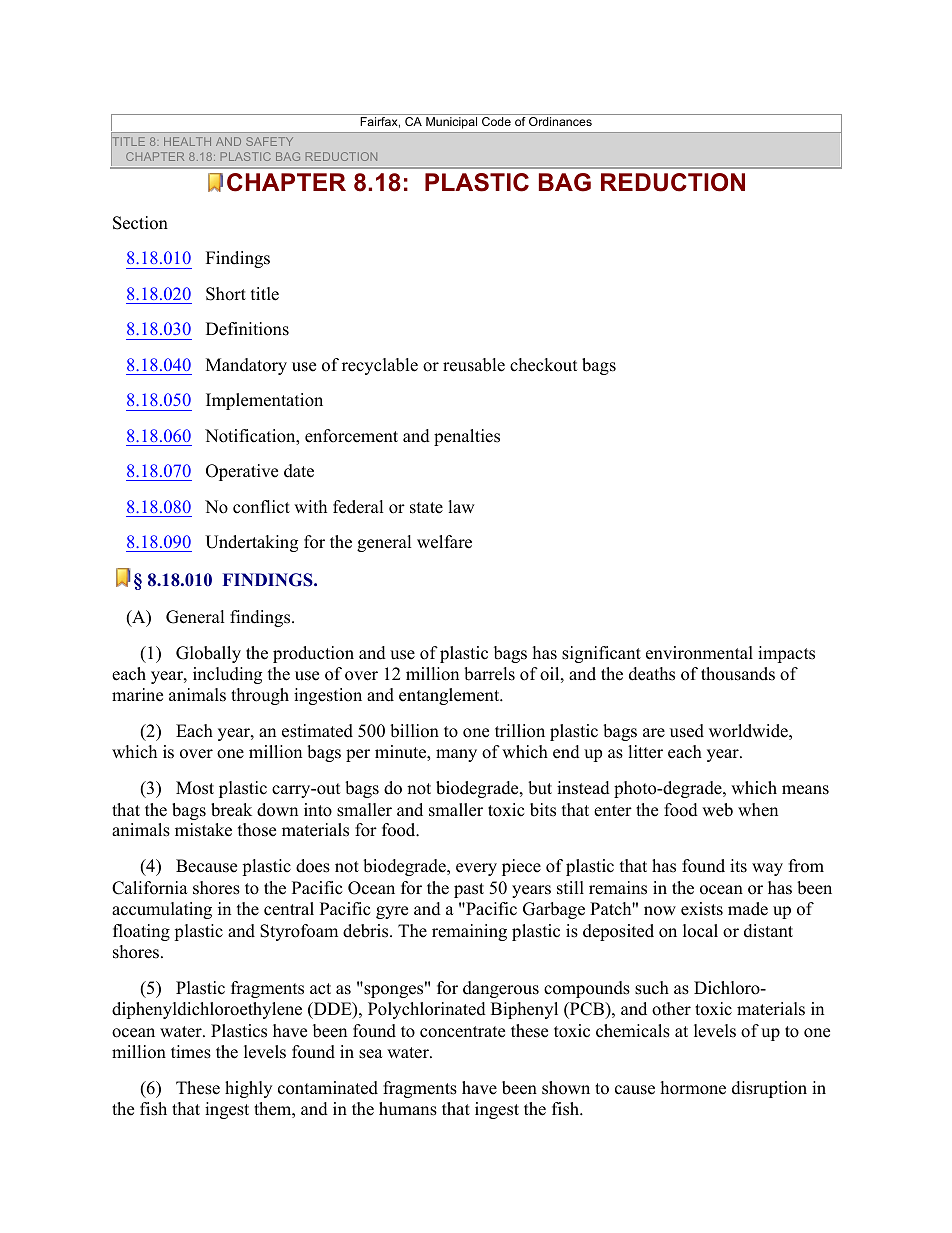 The width and height of the screenshot is (952, 1233). Describe the element at coordinates (462, 1032) in the screenshot. I see `concentrate` at that location.
